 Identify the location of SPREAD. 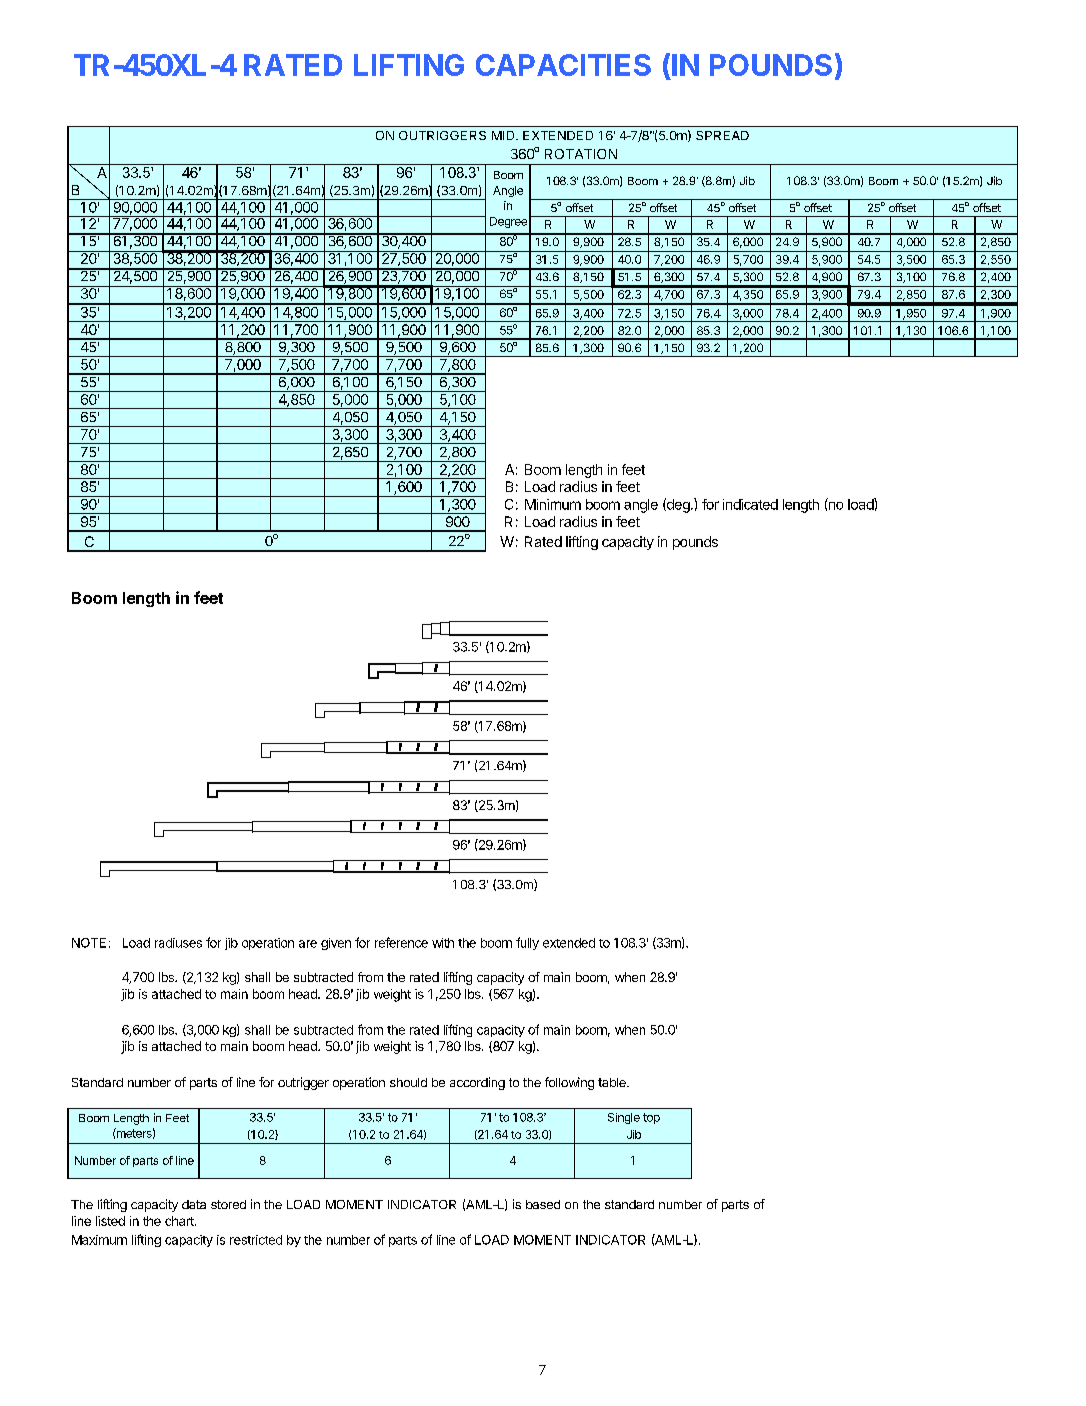
(722, 135).
